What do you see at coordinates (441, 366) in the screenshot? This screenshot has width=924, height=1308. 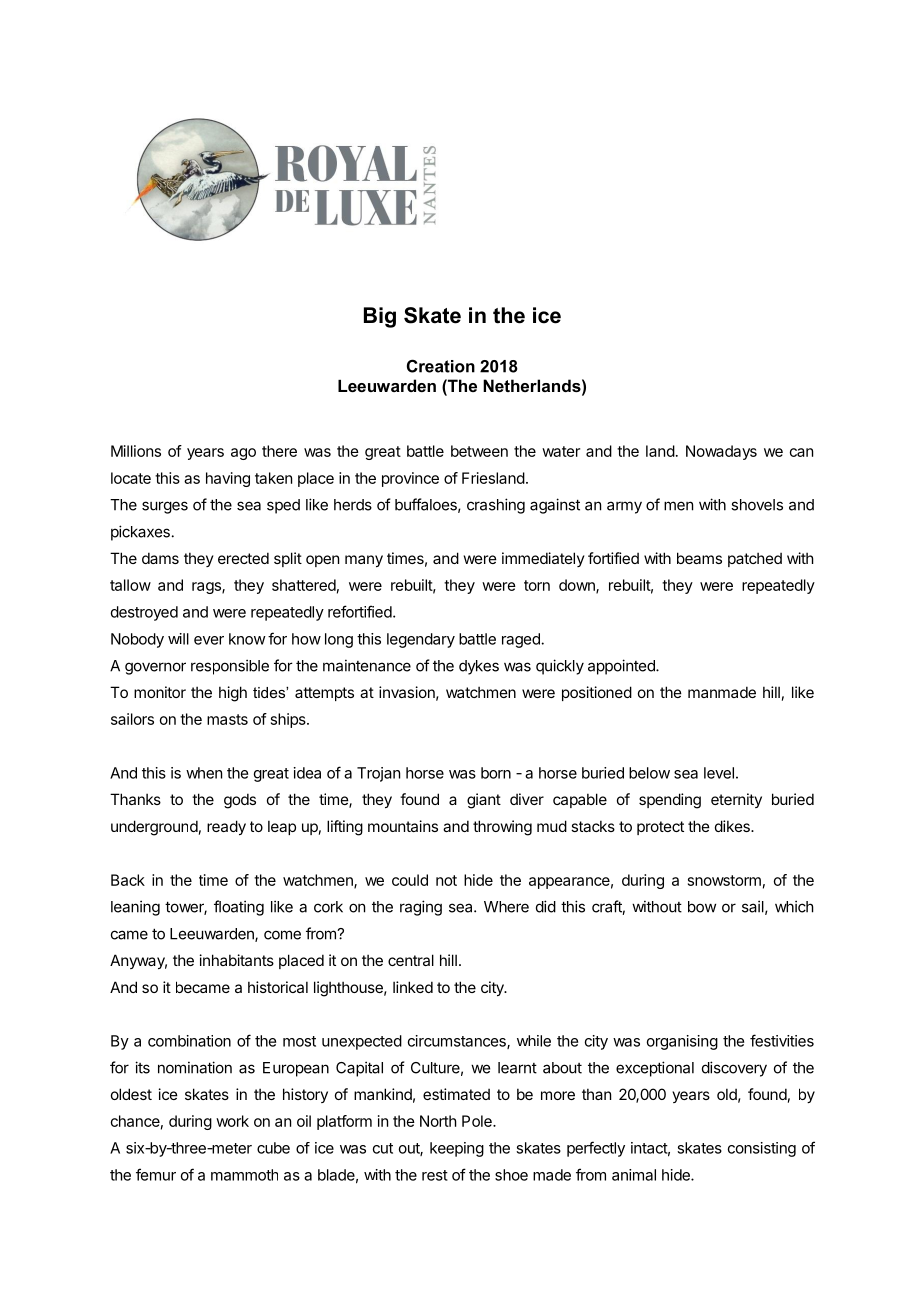 I see `Creation` at bounding box center [441, 366].
